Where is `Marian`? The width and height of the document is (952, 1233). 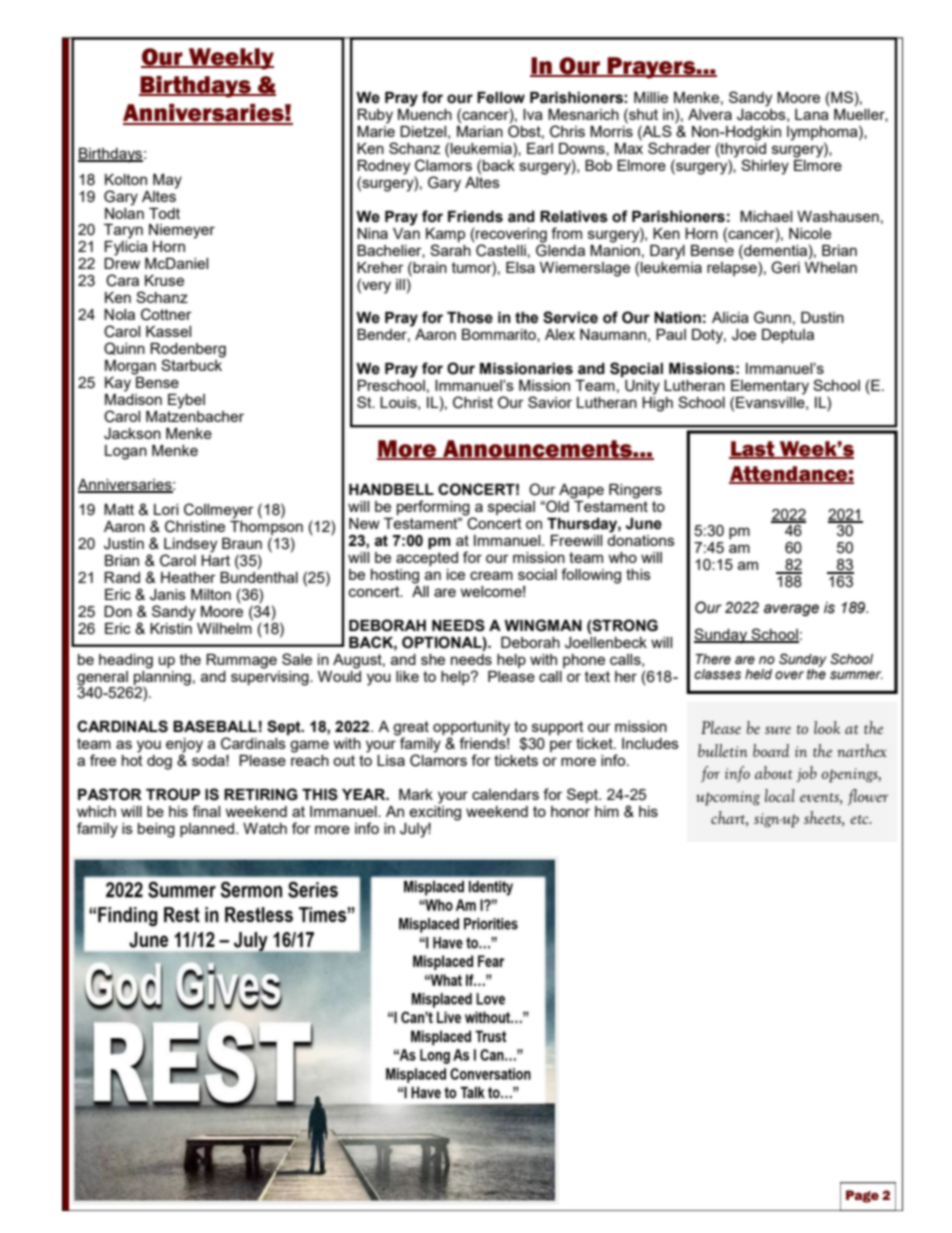 Marian is located at coordinates (480, 130).
